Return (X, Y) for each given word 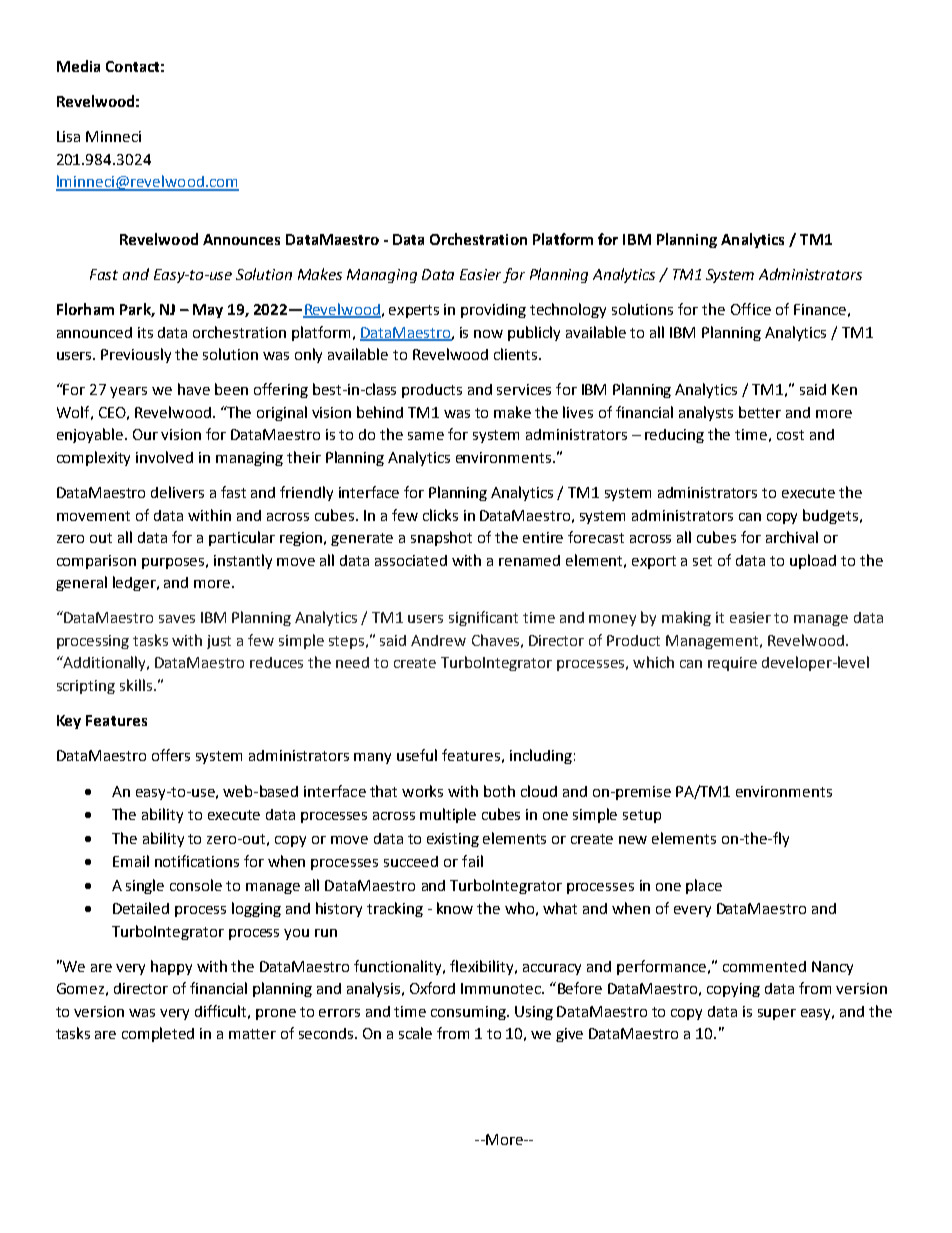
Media (78, 66)
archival (792, 537)
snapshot (441, 538)
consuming (470, 1013)
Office (751, 309)
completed (158, 1034)
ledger (135, 583)
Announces (241, 239)
